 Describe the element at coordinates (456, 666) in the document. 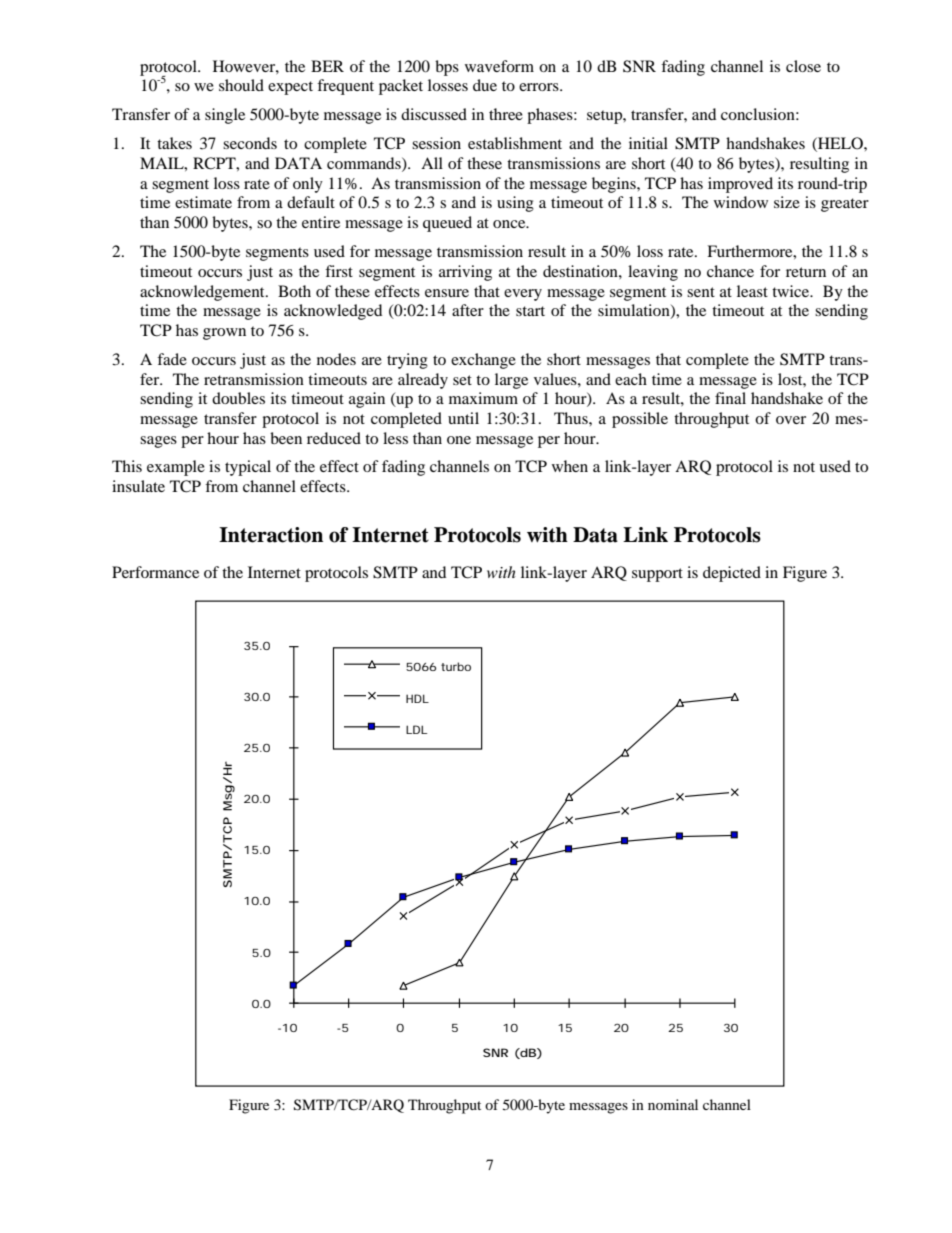

I see `turbo` at that location.
